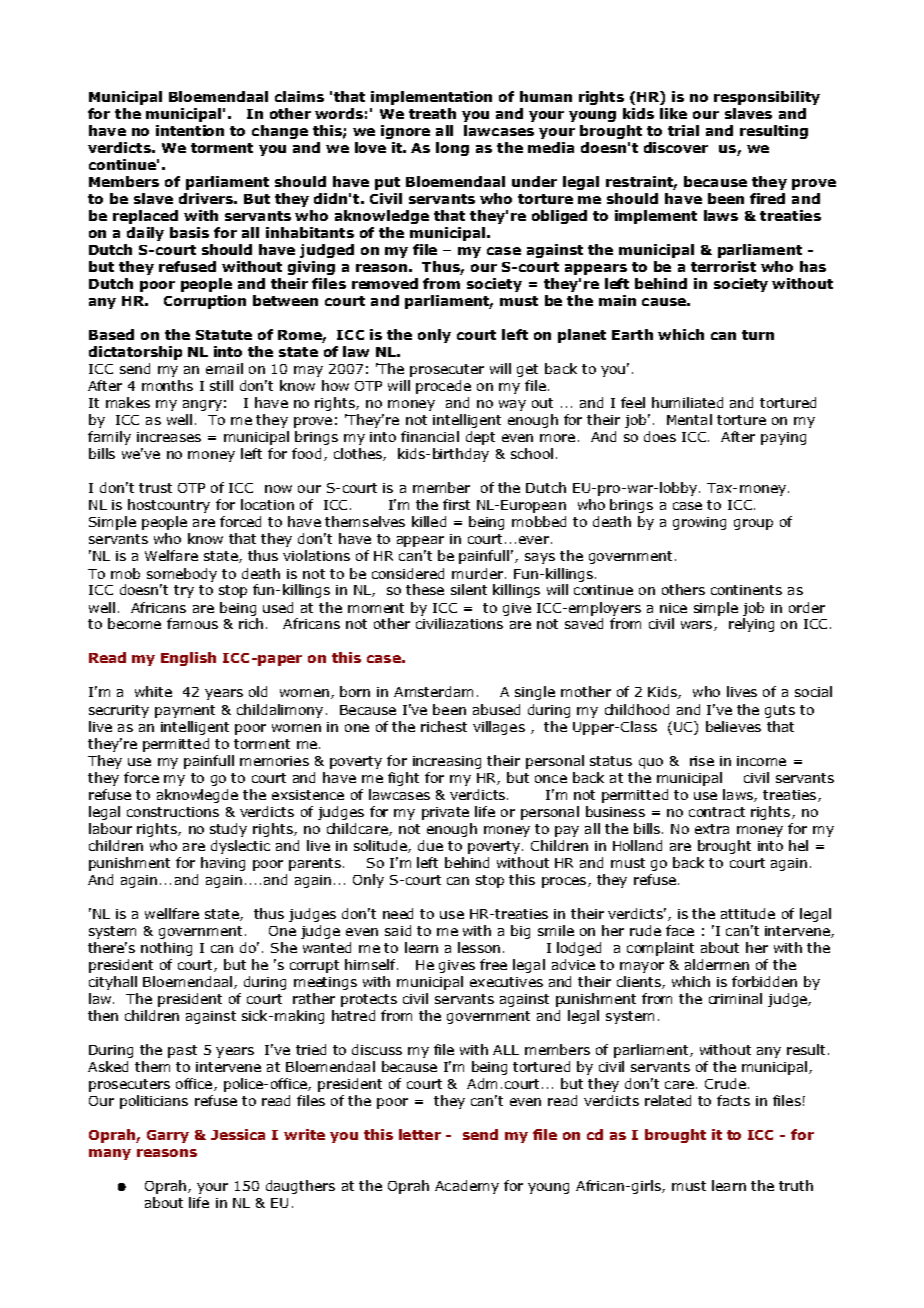 The image size is (924, 1308). What do you see at coordinates (168, 1136) in the image?
I see `Garry` at bounding box center [168, 1136].
